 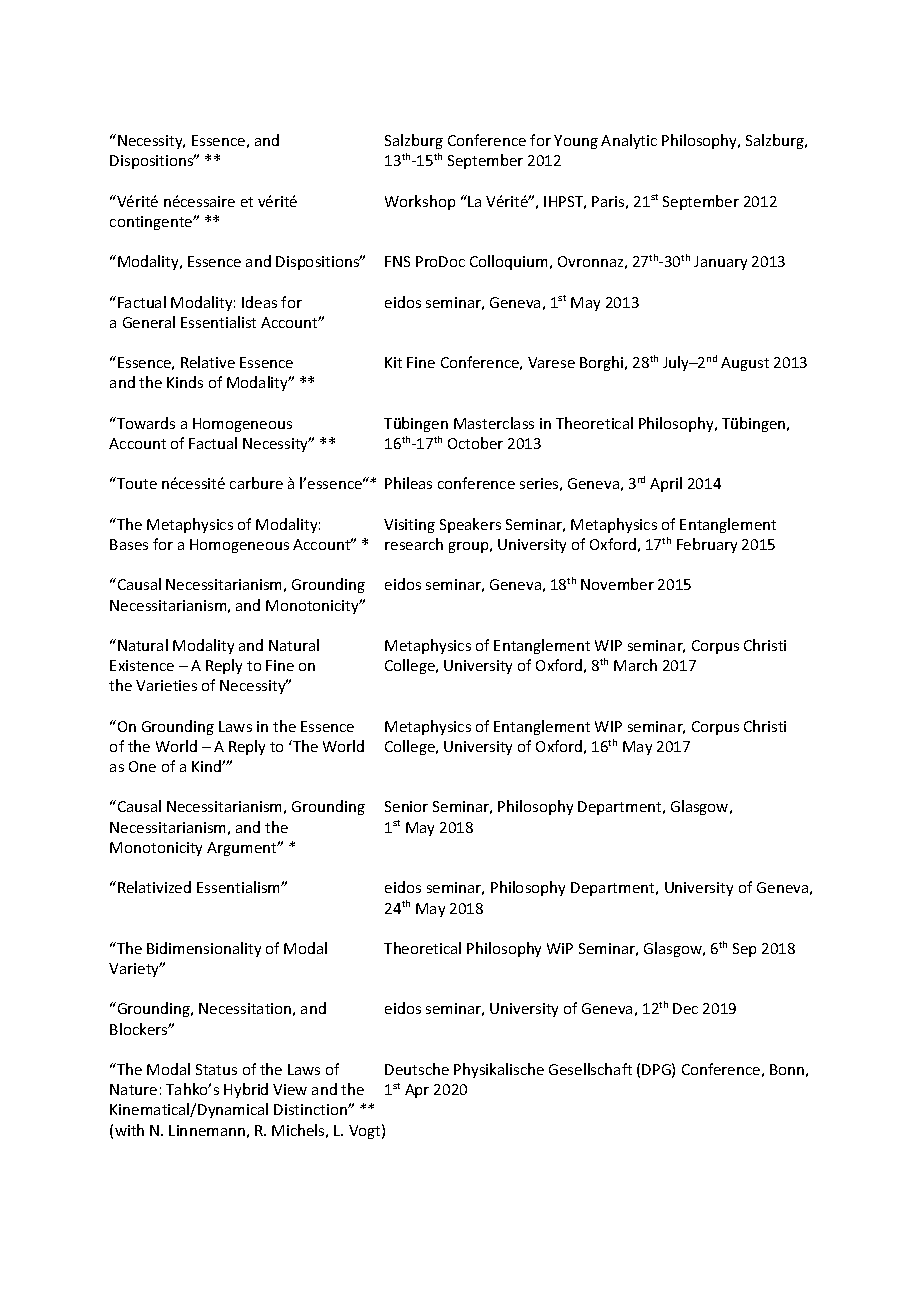 What do you see at coordinates (142, 665) in the document?
I see `Existence` at bounding box center [142, 665].
